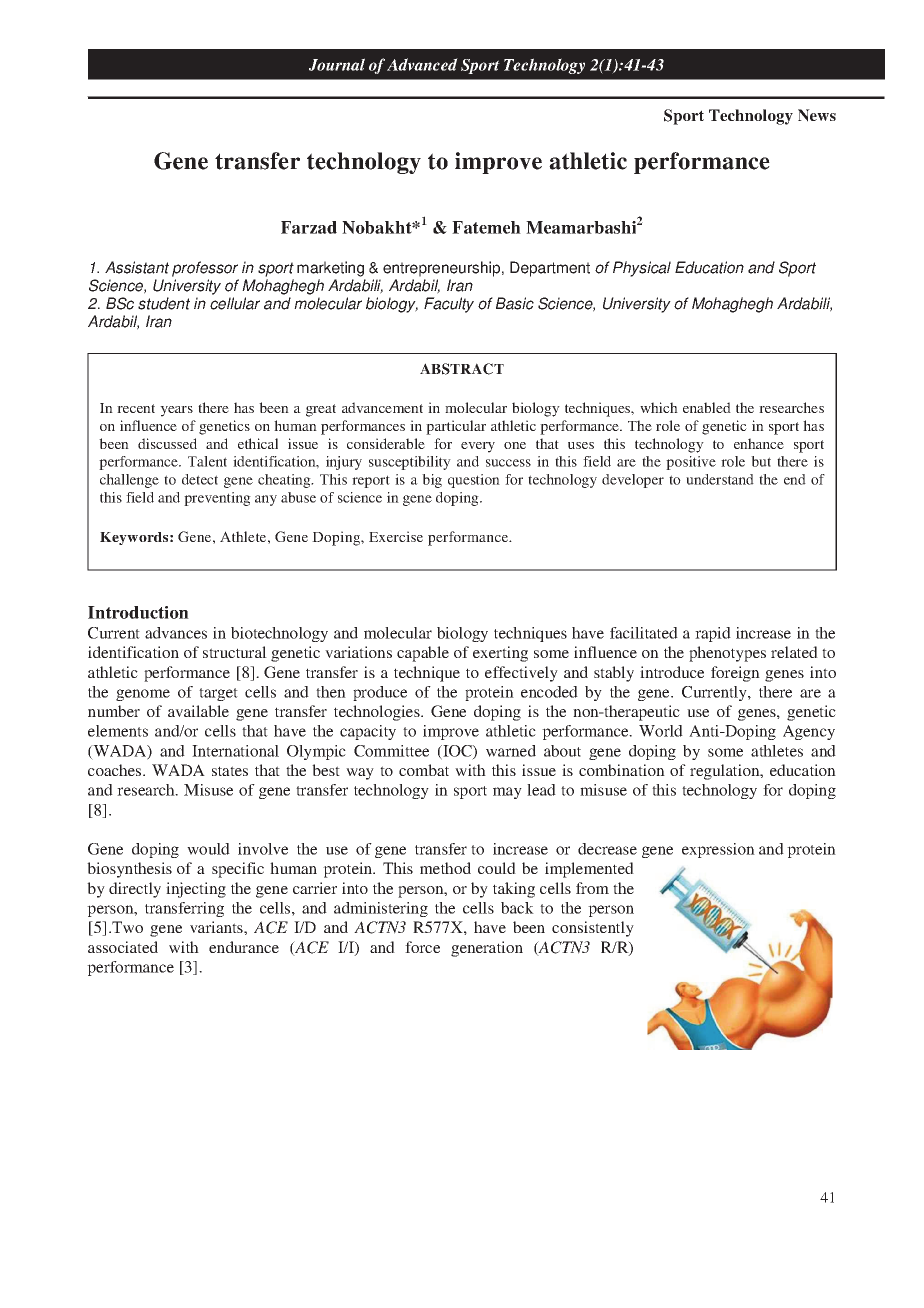 This page has width=924, height=1308. I want to click on Journal, so click(337, 64).
